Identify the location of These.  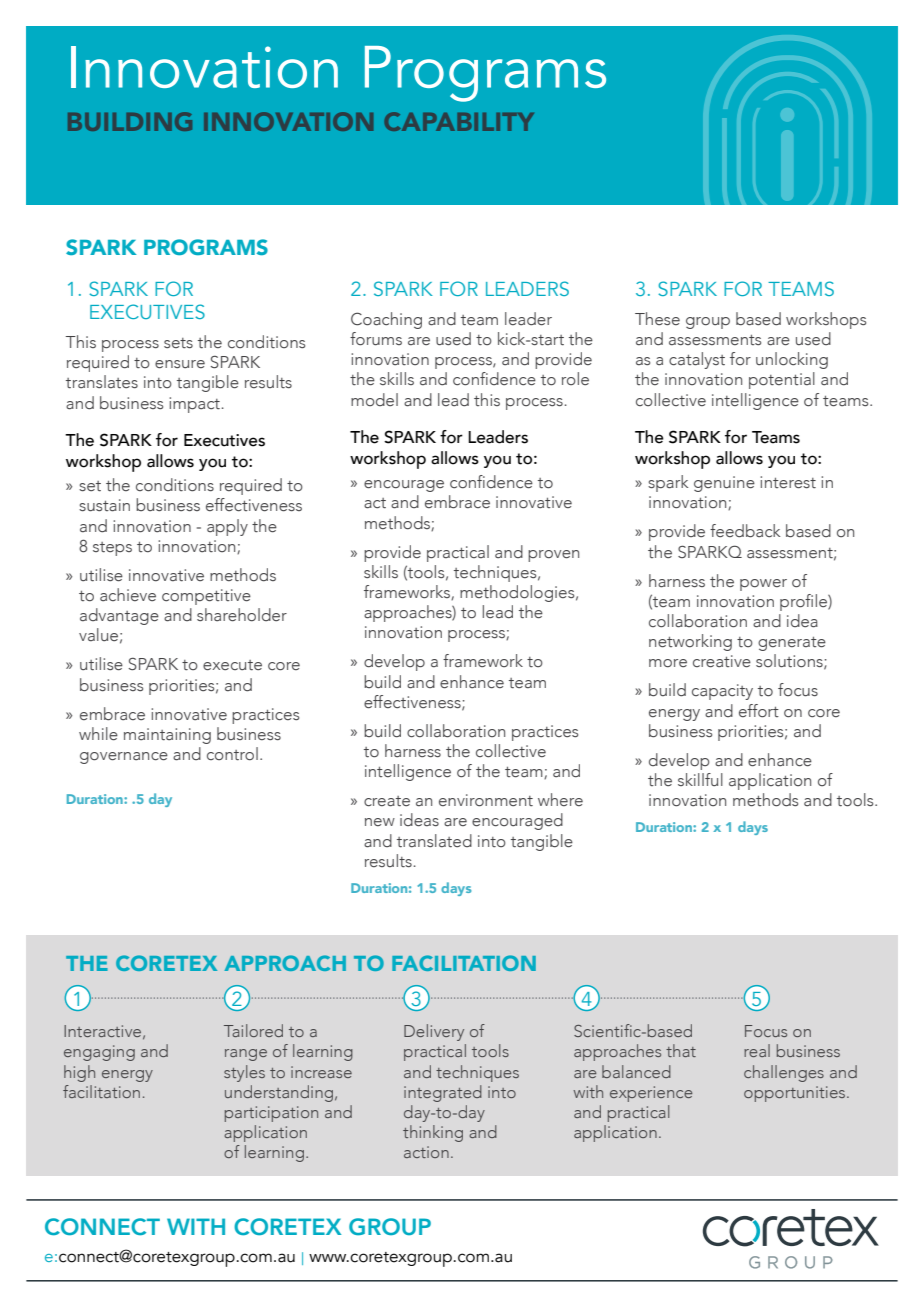
(657, 318).
